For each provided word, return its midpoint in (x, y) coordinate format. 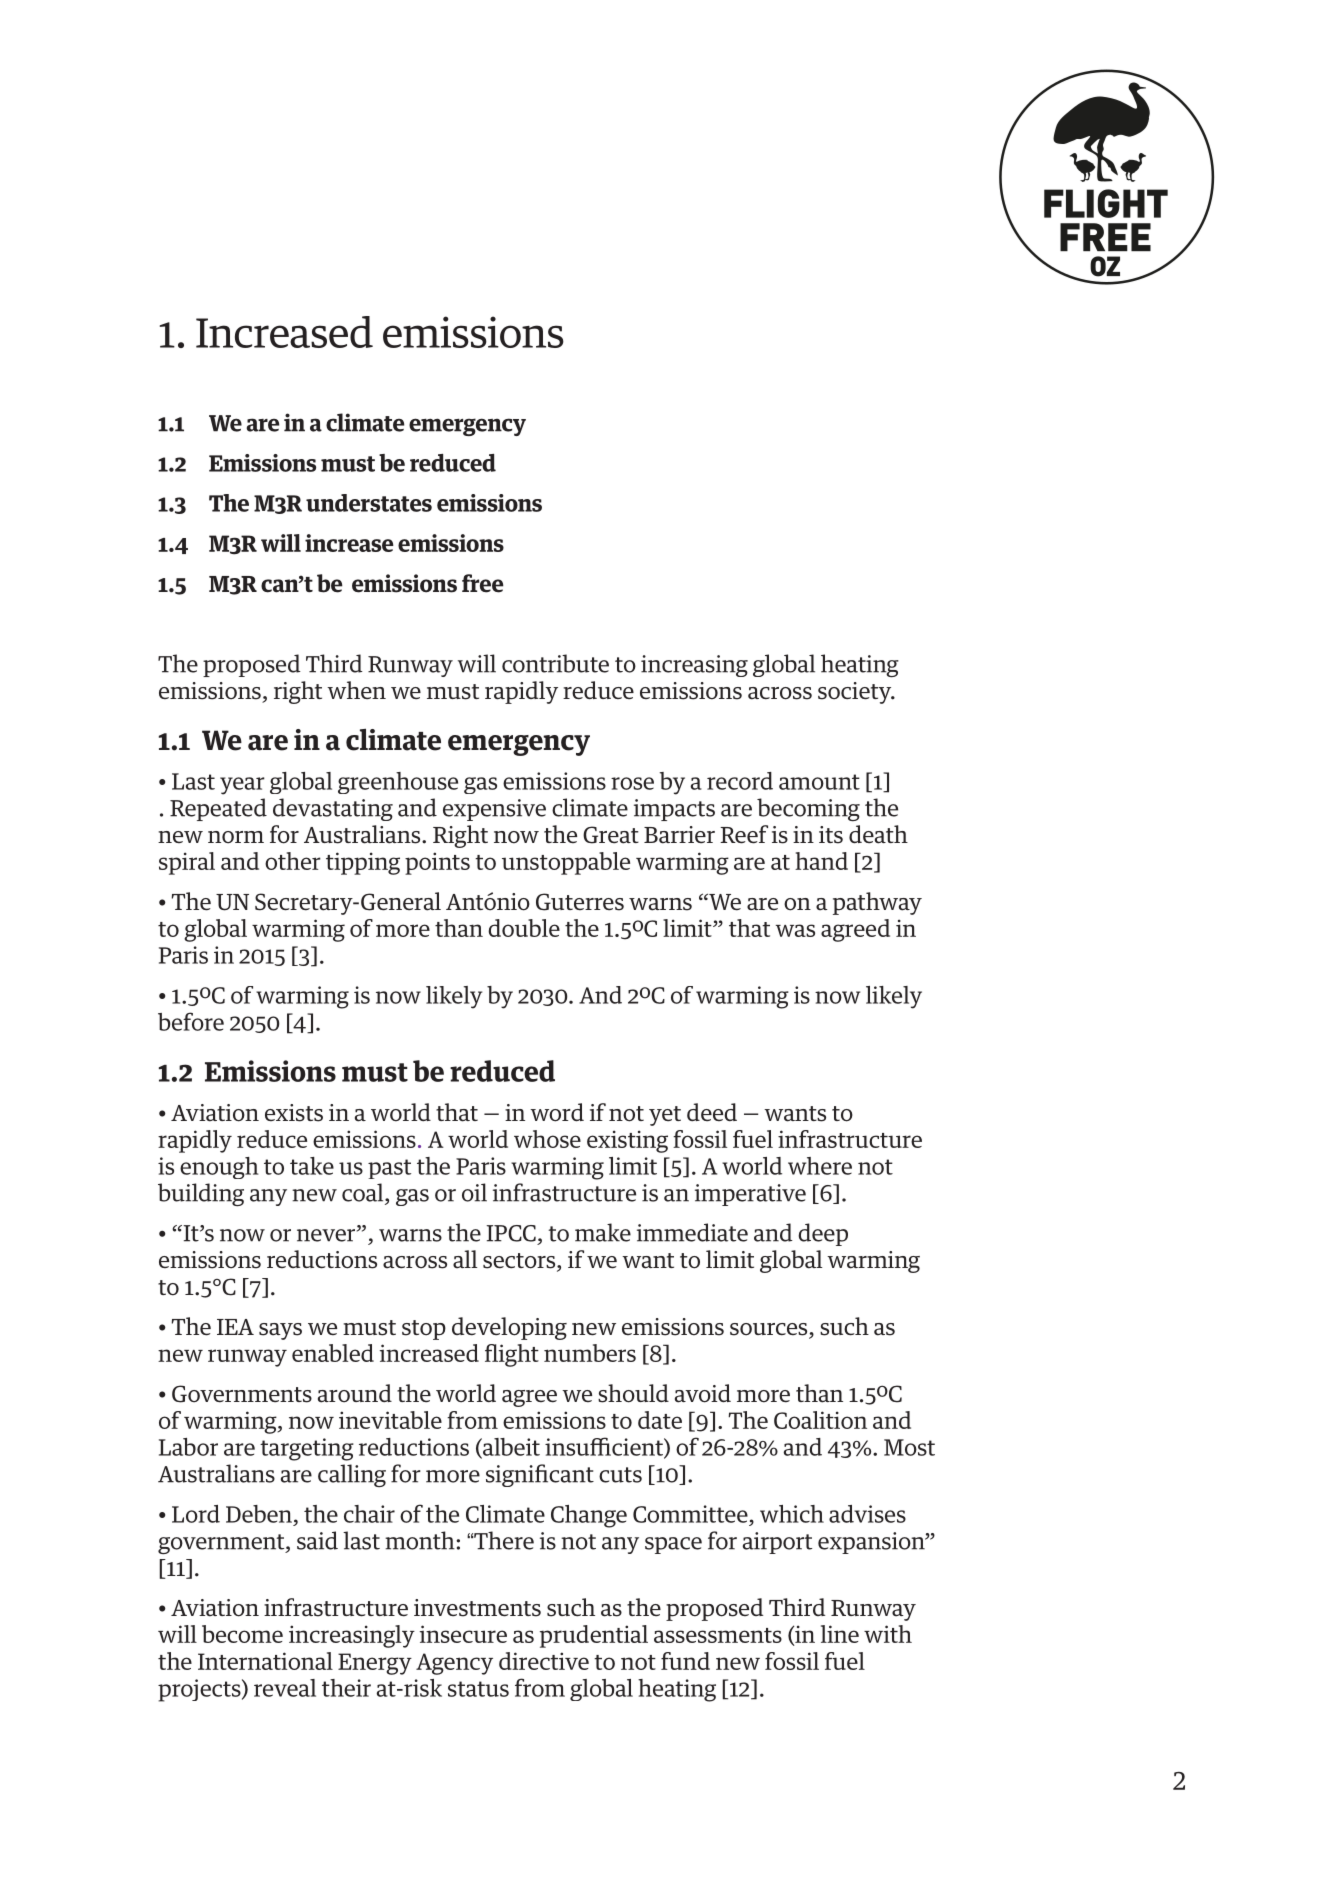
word (557, 1112)
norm (236, 837)
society (856, 693)
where (820, 1166)
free (483, 583)
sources (770, 1330)
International (265, 1661)
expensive (494, 810)
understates (369, 503)
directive (544, 1661)
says (280, 1331)
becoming (808, 809)
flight (512, 1355)
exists (294, 1113)
